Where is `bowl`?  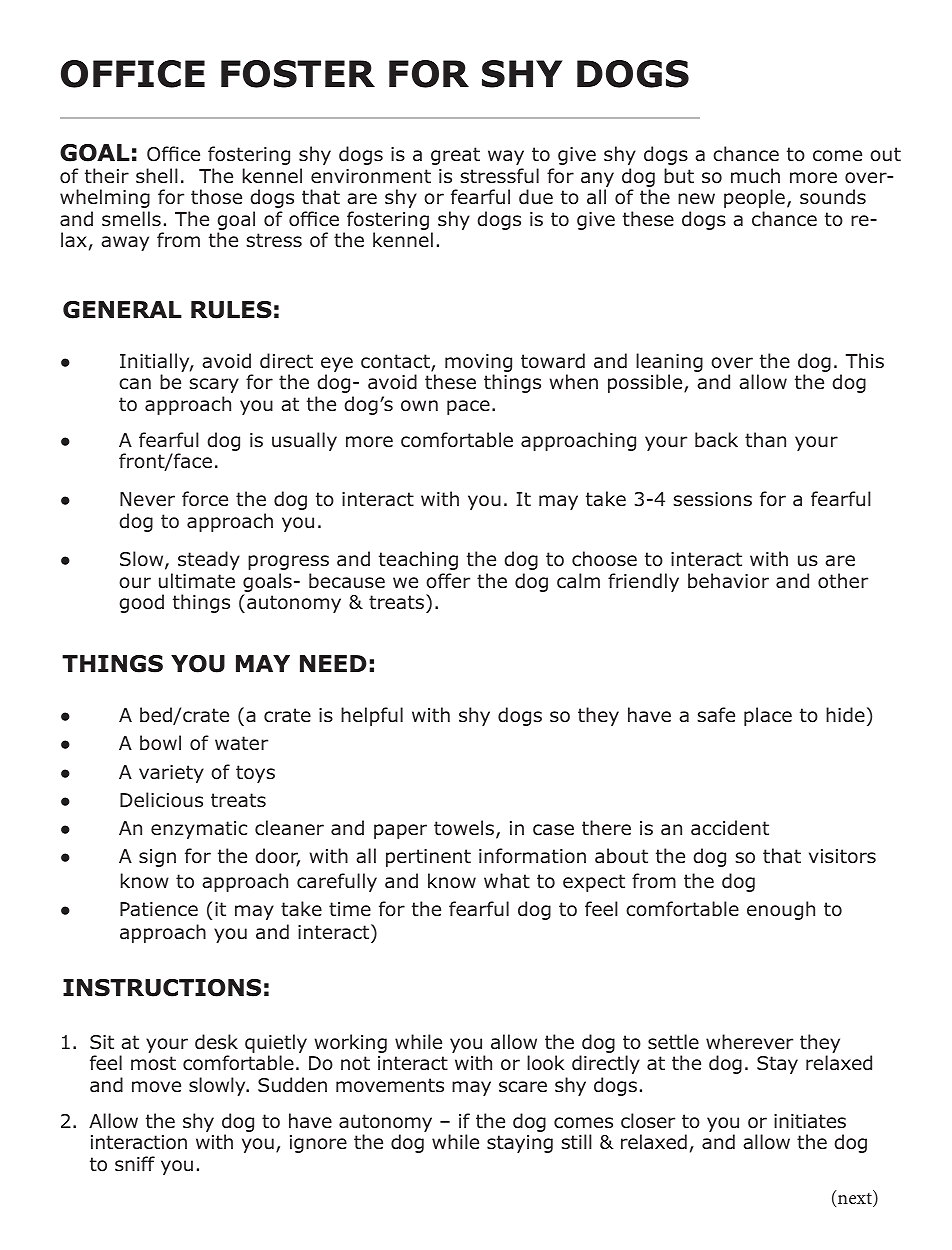
bowl is located at coordinates (160, 743).
